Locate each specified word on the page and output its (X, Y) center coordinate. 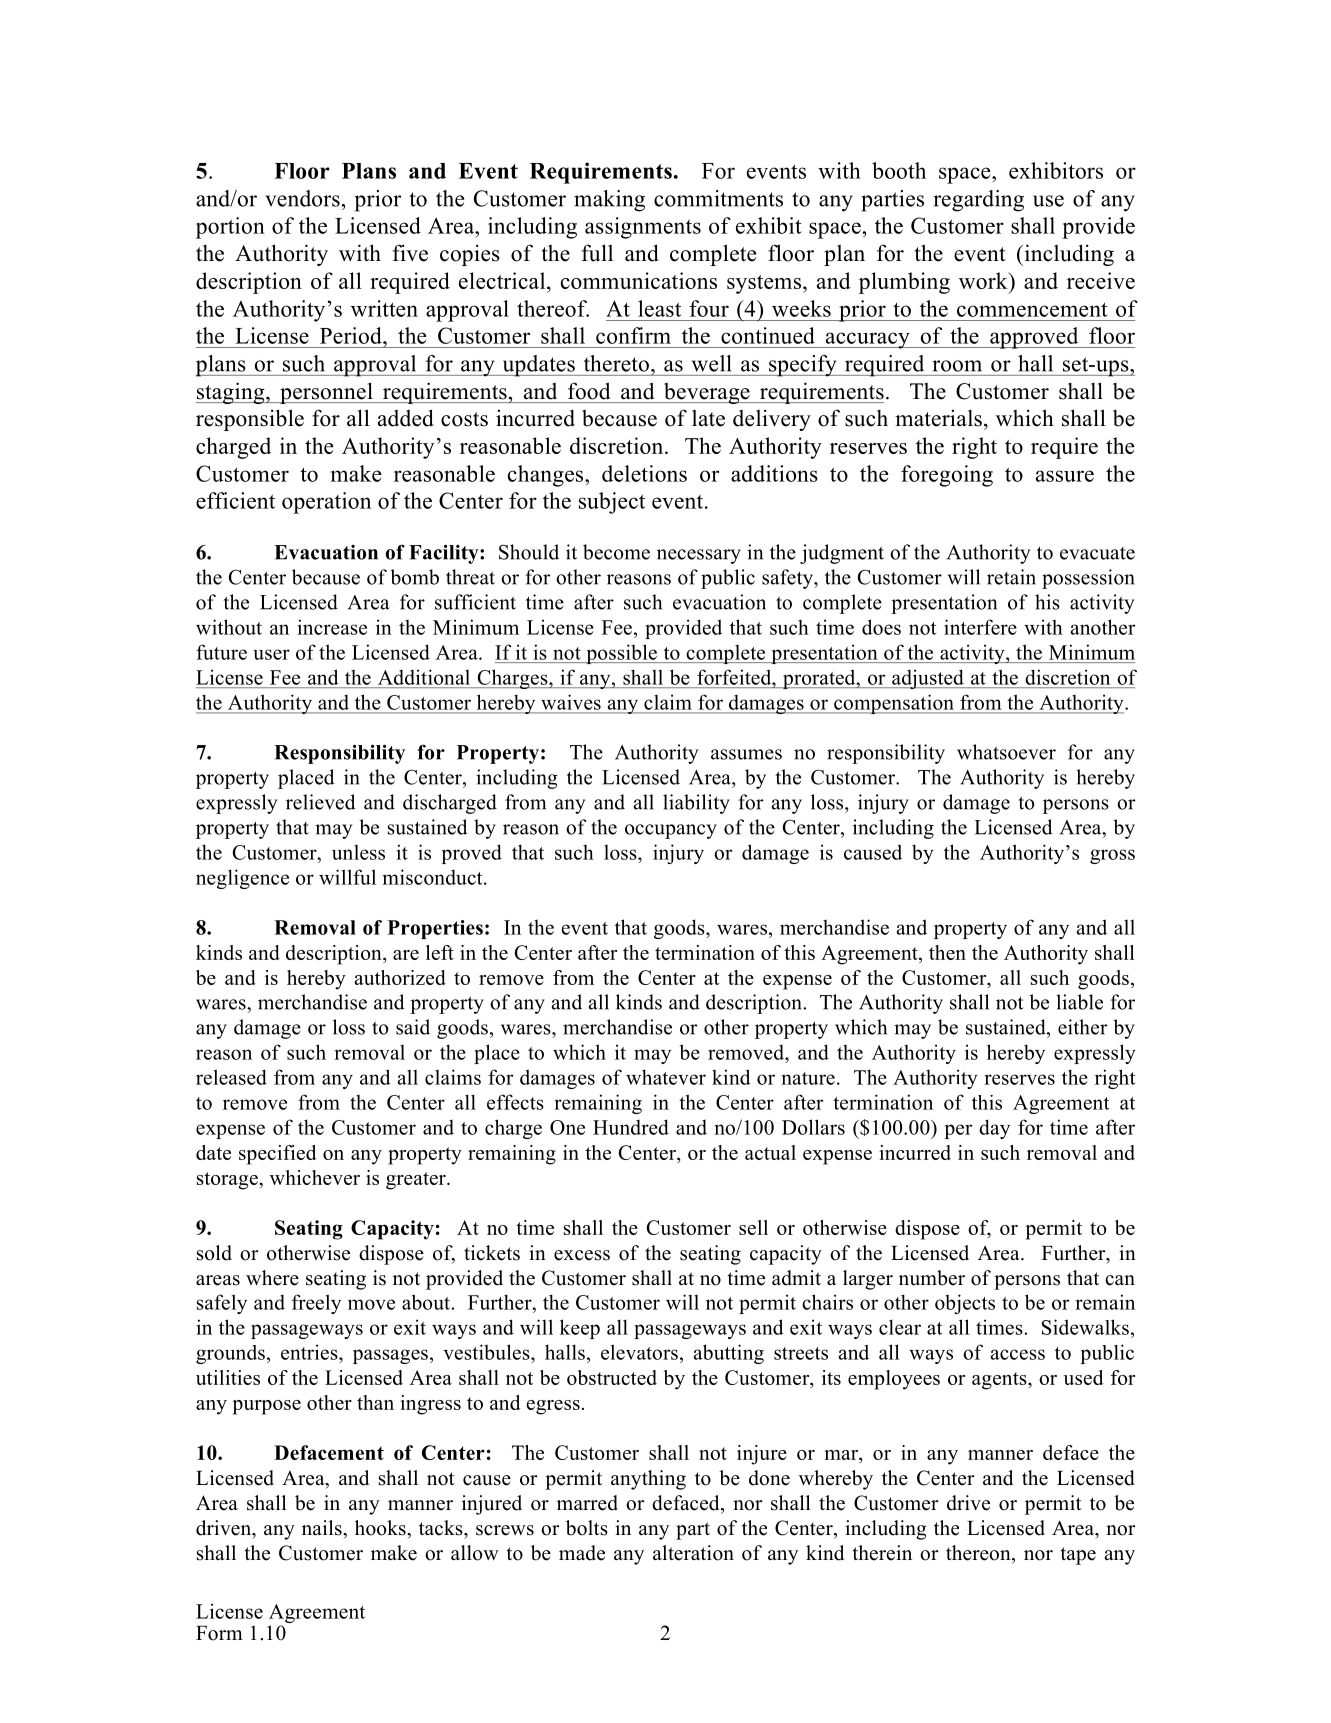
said (413, 1027)
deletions (644, 473)
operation (326, 503)
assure (1065, 476)
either (1083, 1027)
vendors (302, 198)
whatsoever (1006, 752)
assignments (643, 228)
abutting (729, 1354)
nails (323, 1528)
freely (316, 1304)
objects (965, 1304)
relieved (321, 802)
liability (696, 804)
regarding (978, 201)
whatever (666, 1077)
